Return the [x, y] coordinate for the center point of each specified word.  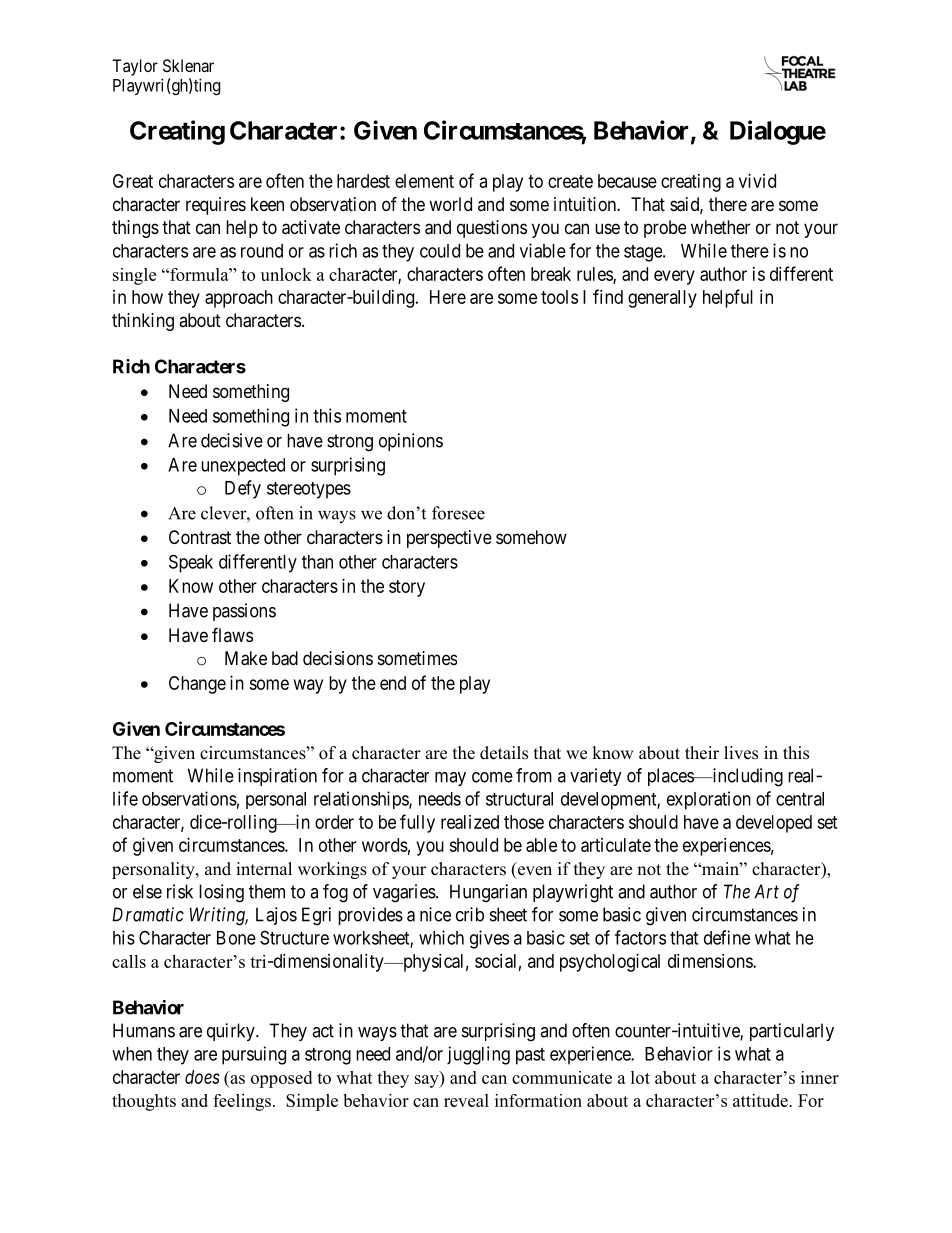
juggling [478, 1055]
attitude [761, 1100]
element [424, 181]
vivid [757, 181]
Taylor [135, 67]
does [202, 1077]
